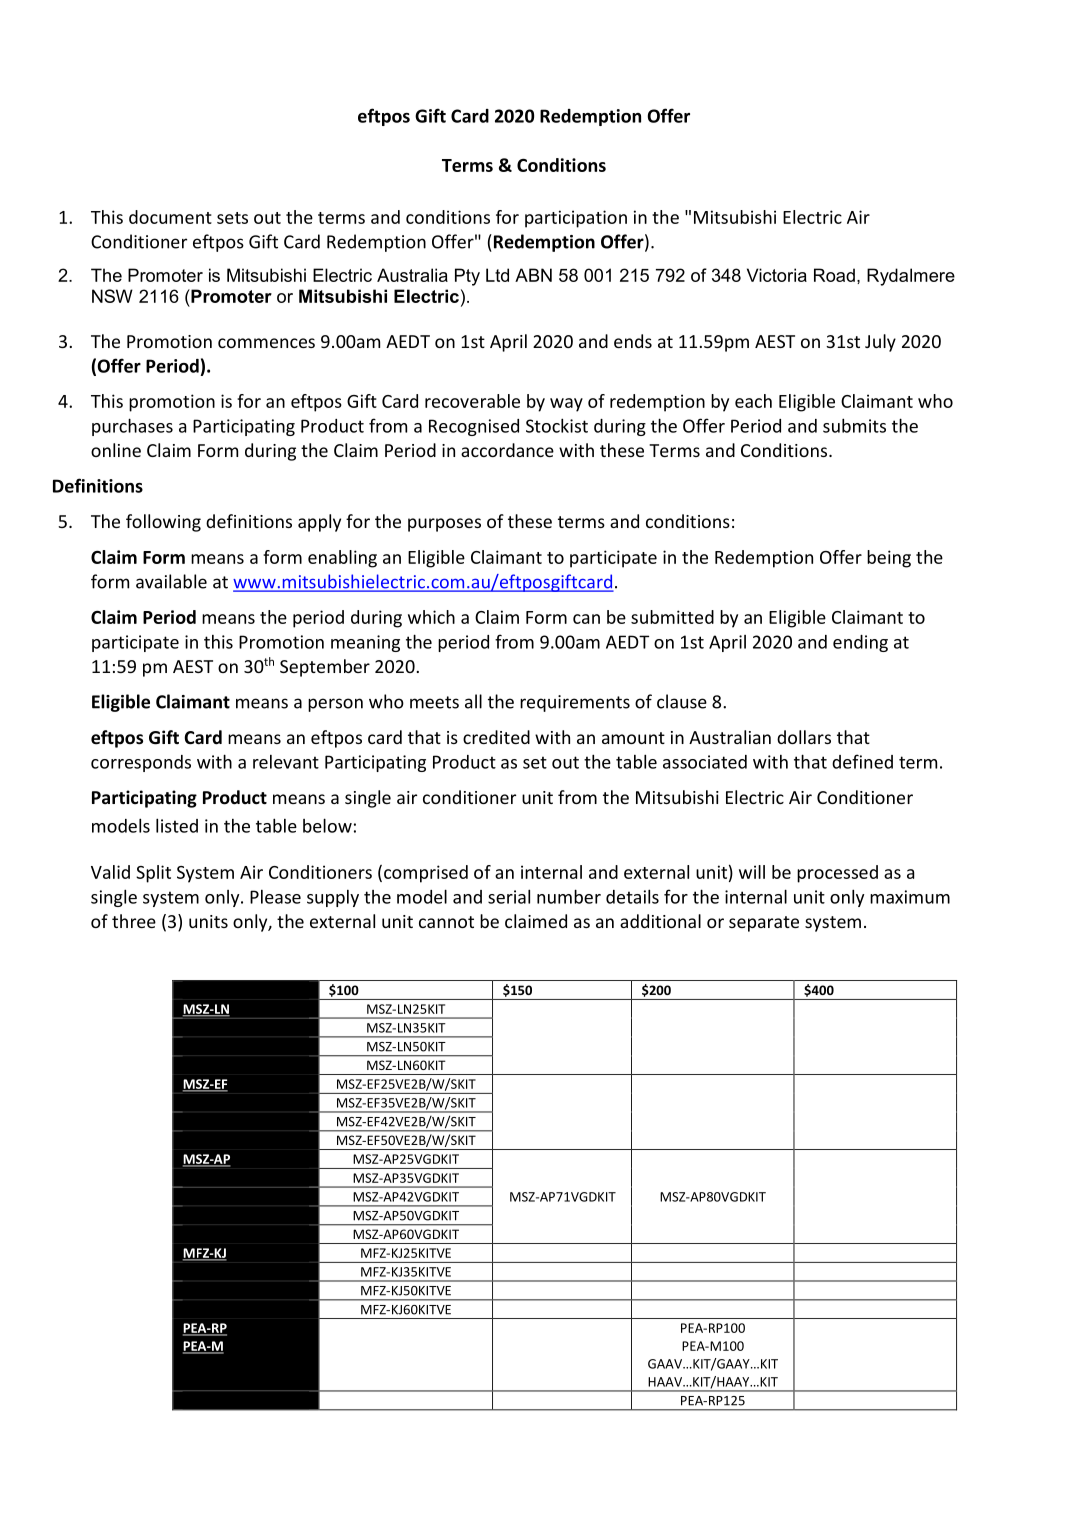 This document has height=1540, width=1089. Describe the element at coordinates (473, 701) in the document. I see `all` at that location.
